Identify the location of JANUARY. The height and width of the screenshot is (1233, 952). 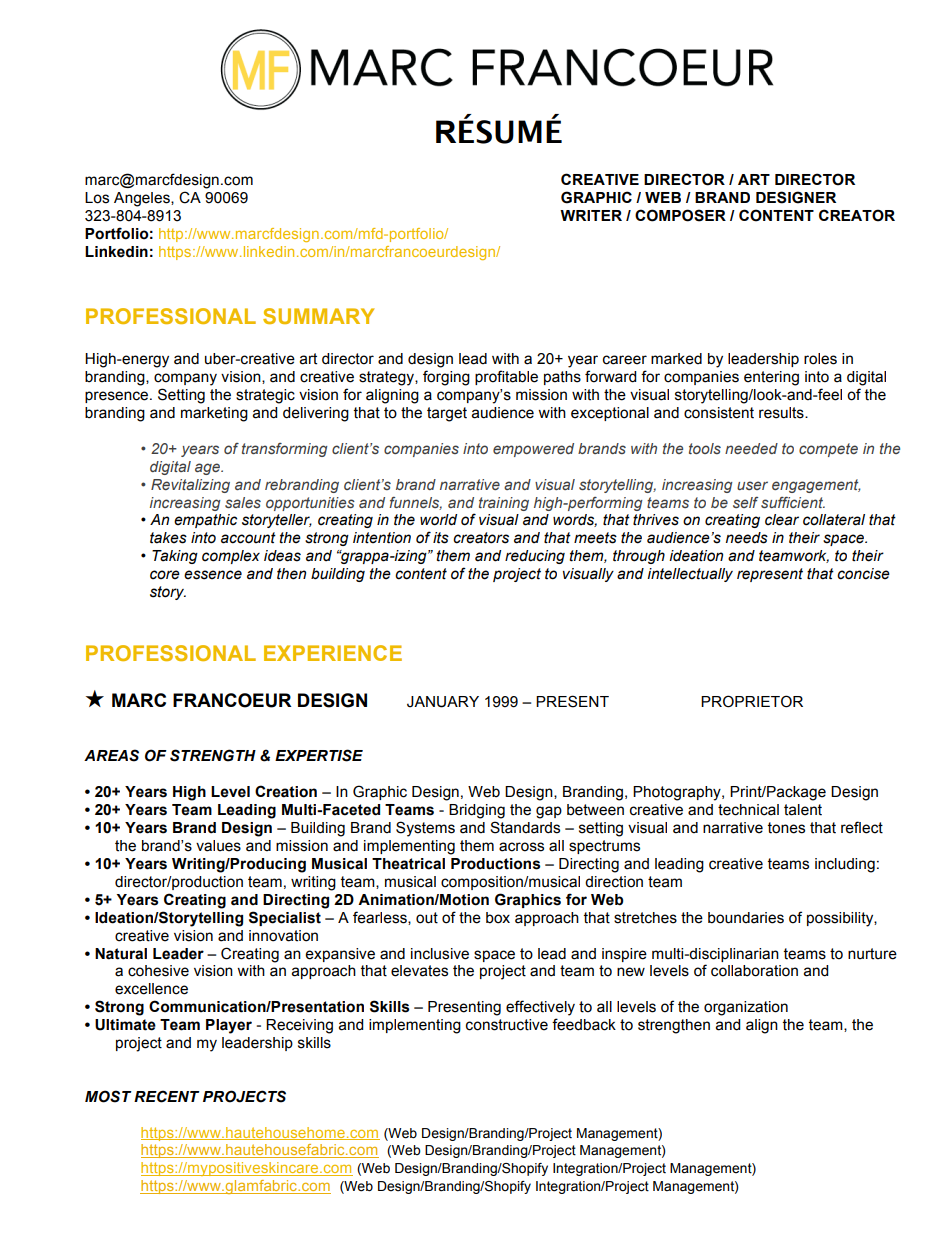
(443, 702).
